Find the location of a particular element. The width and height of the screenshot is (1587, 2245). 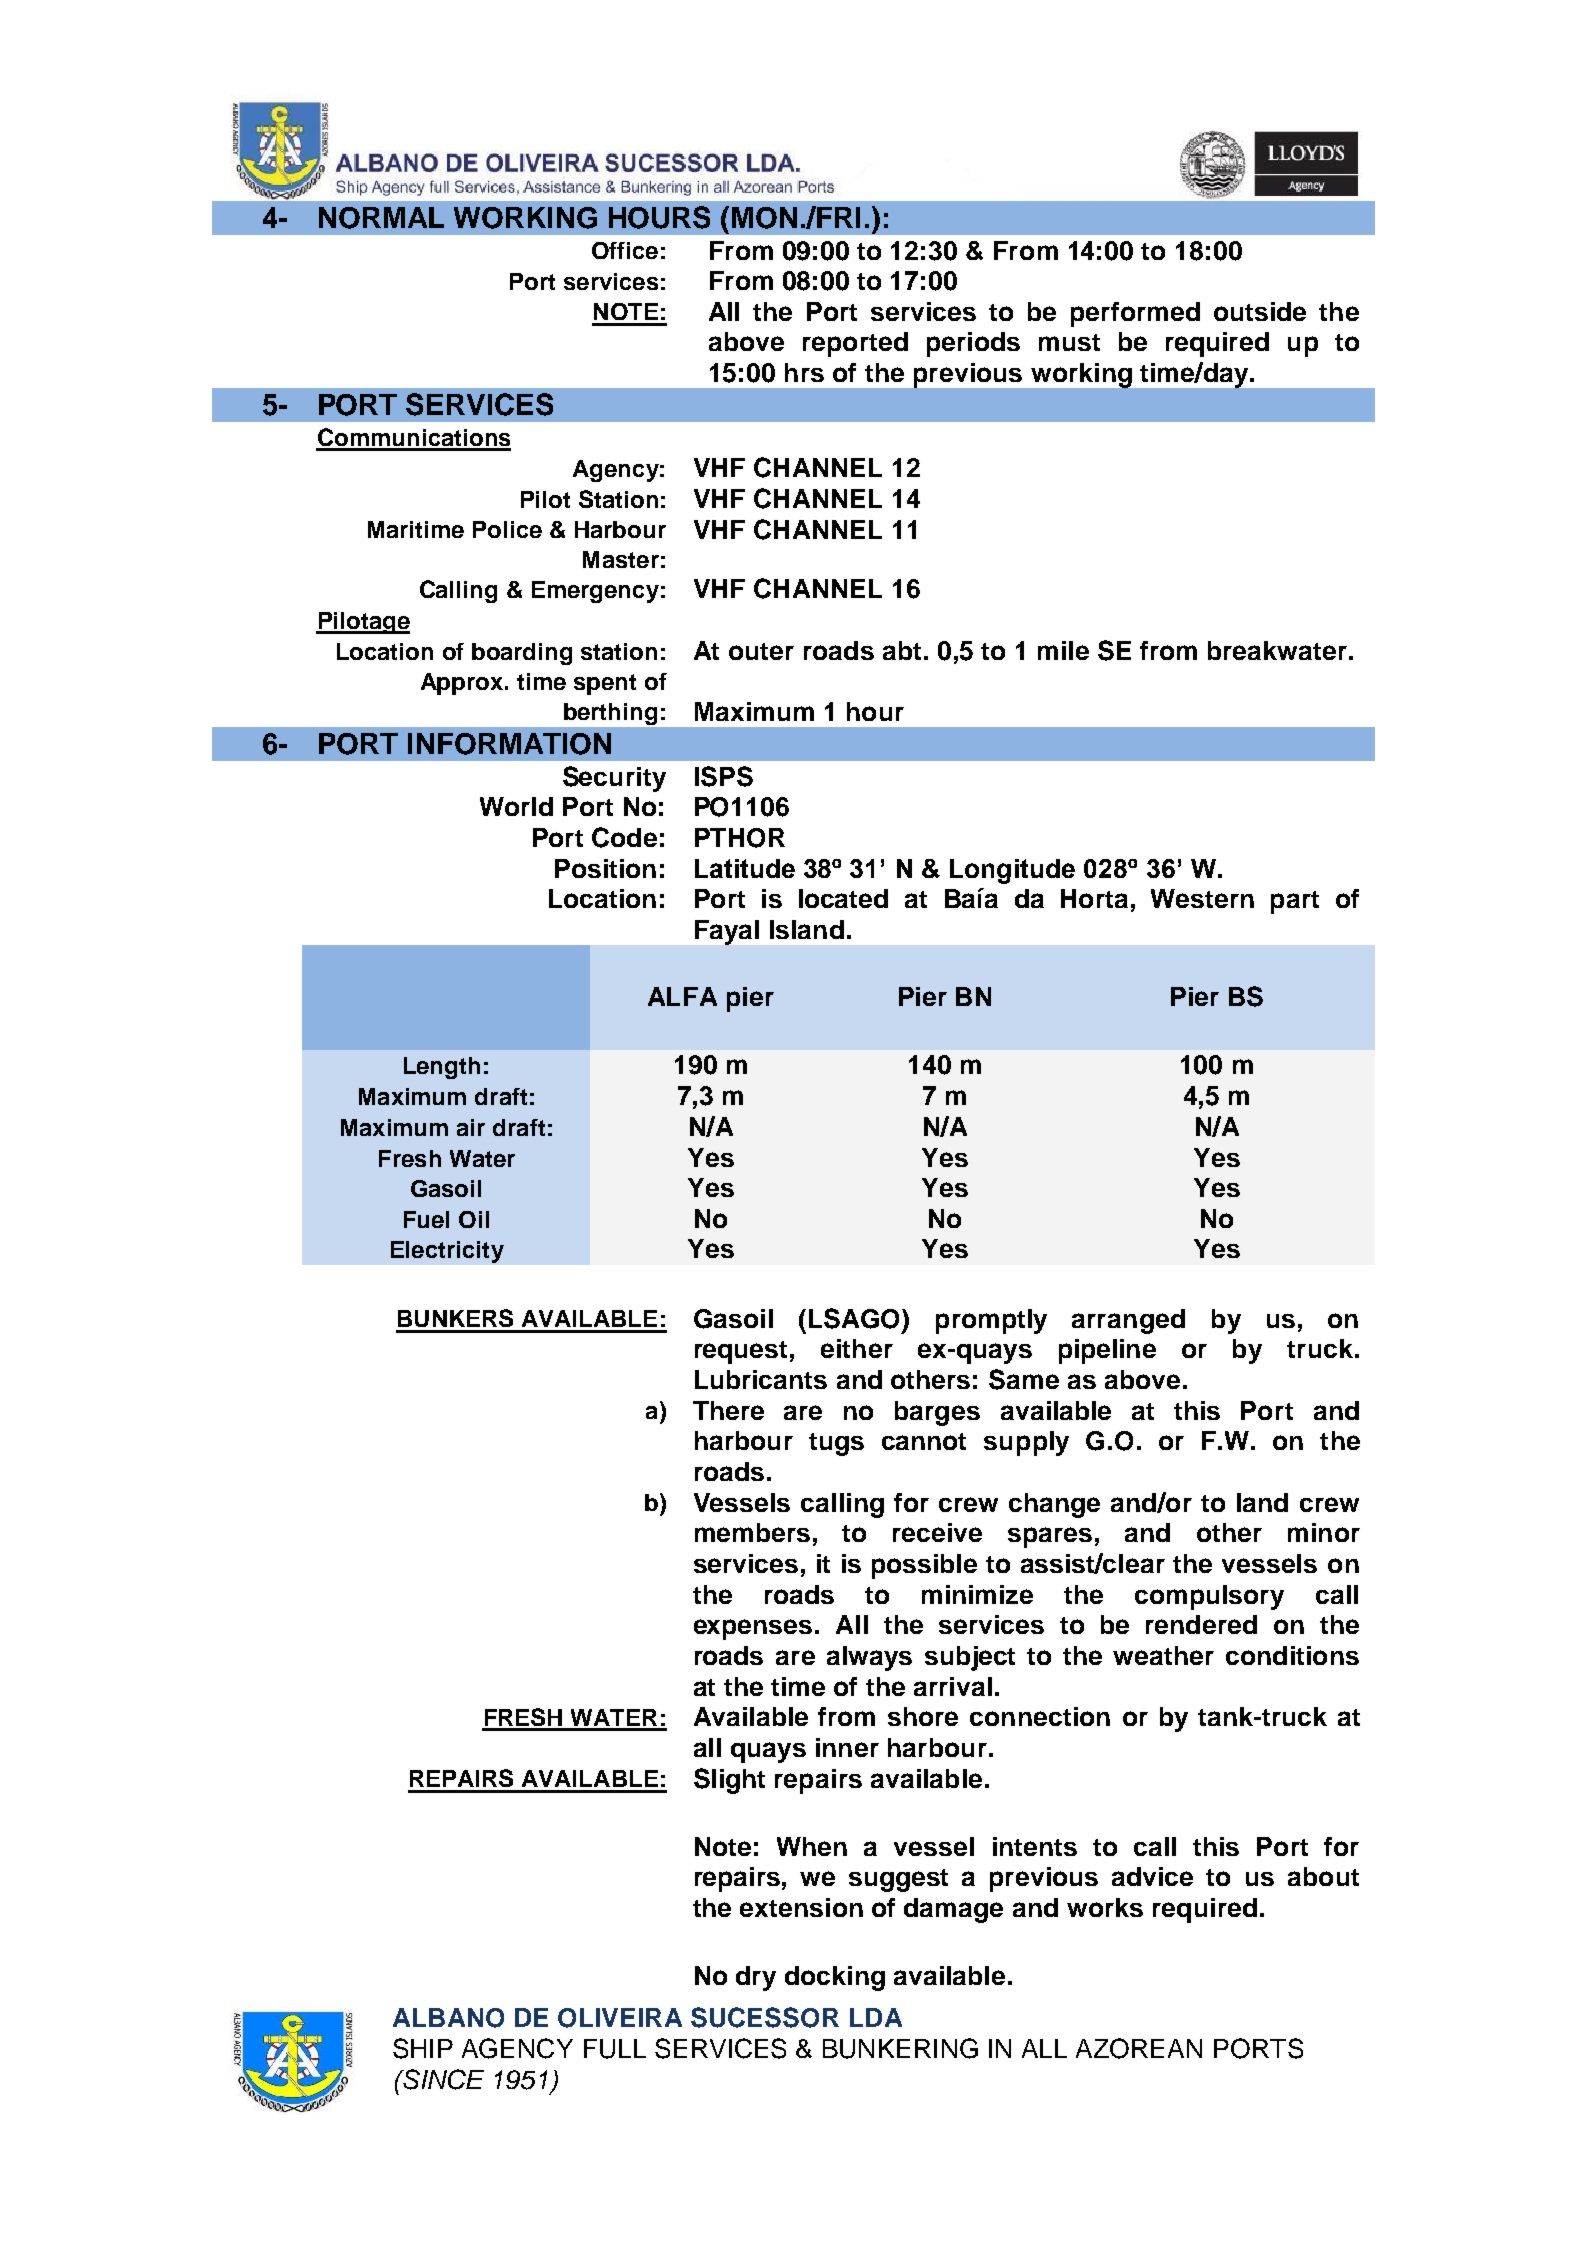

arranged is located at coordinates (1128, 1321).
